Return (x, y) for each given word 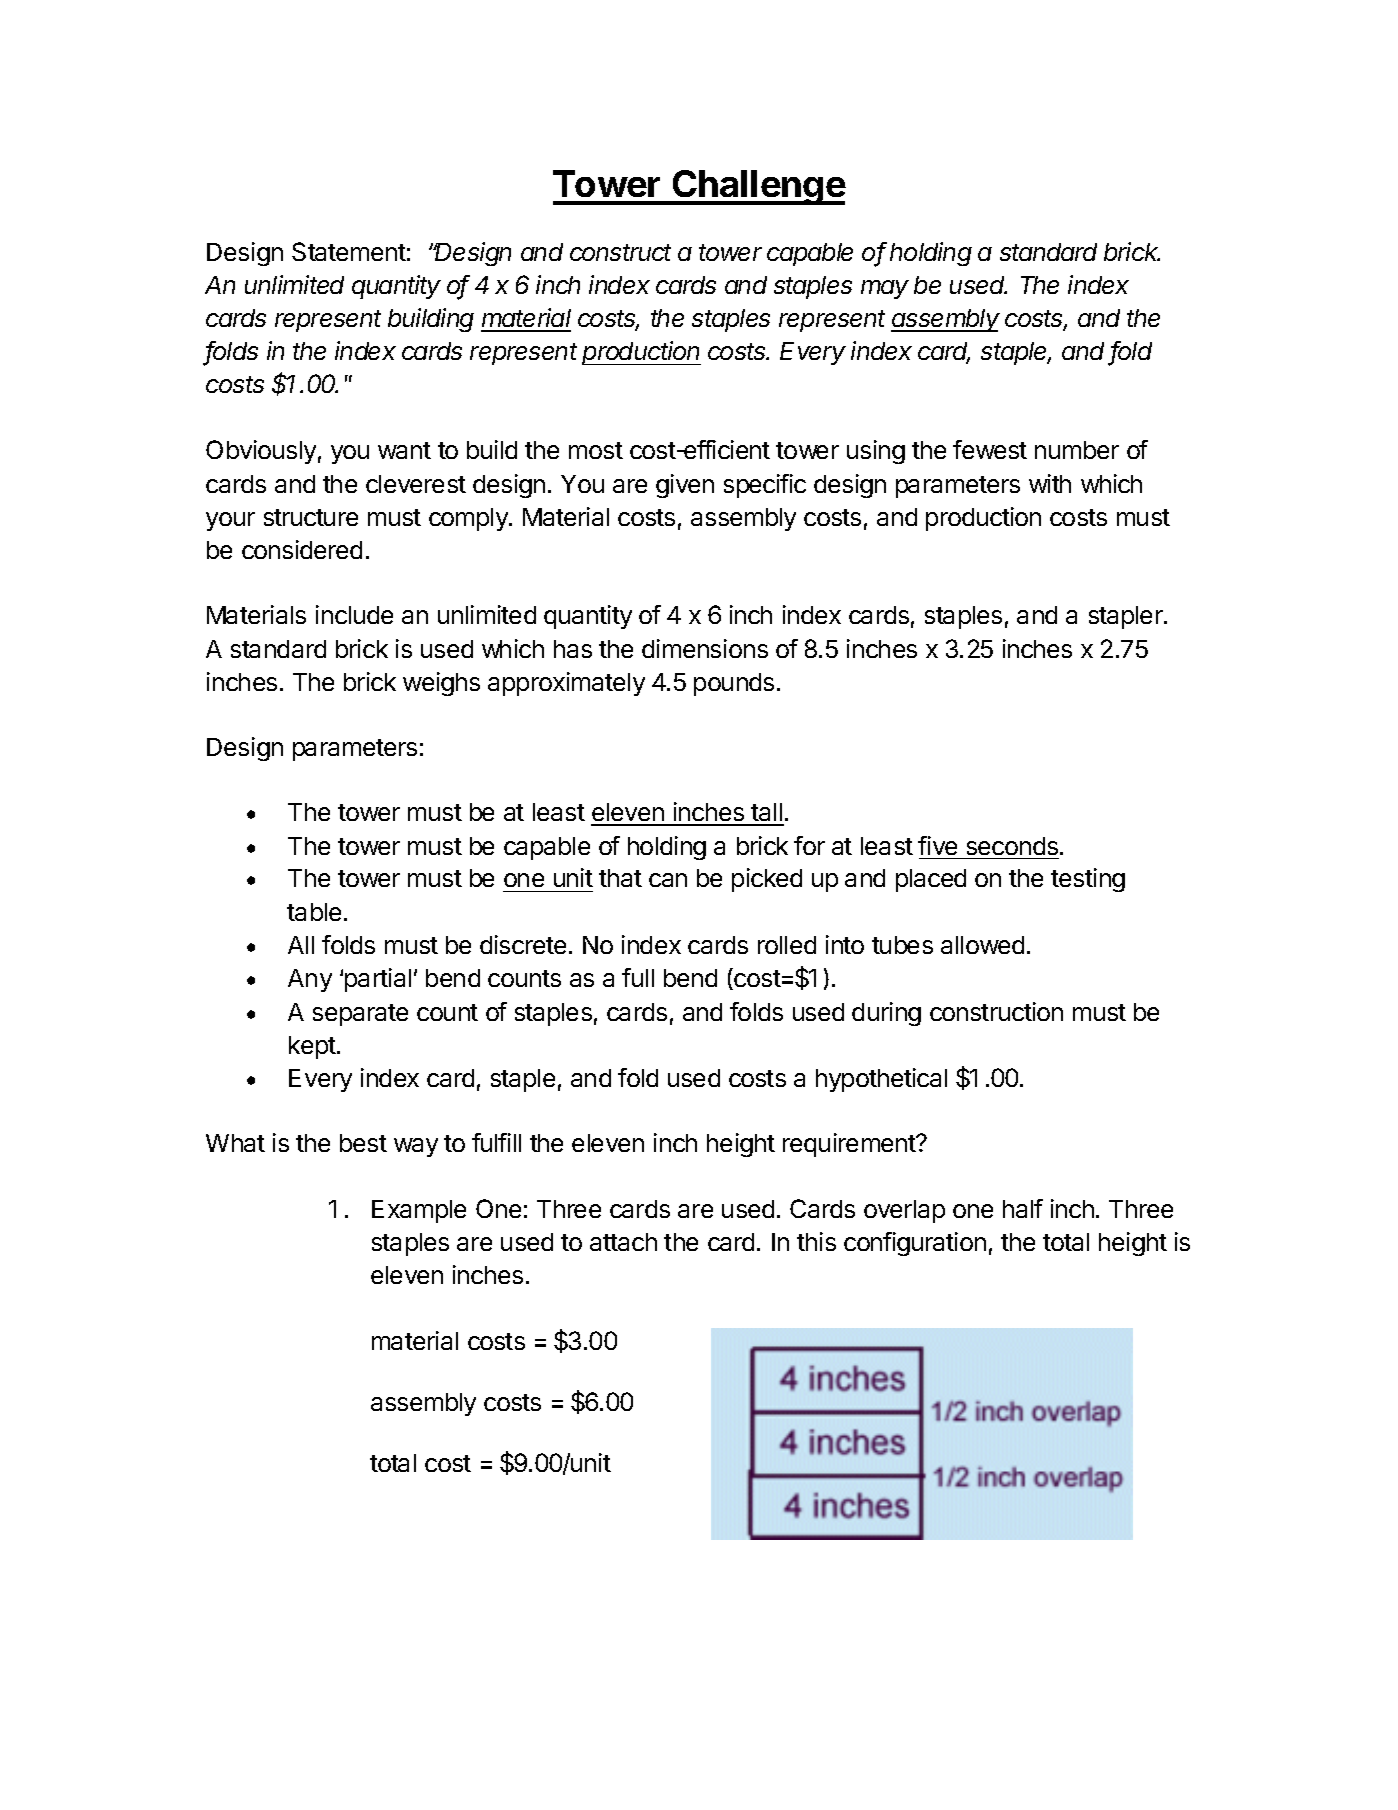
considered (302, 549)
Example (419, 1211)
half (1023, 1208)
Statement (349, 251)
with (1050, 483)
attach (623, 1242)
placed (931, 880)
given (685, 486)
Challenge (758, 187)
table (314, 912)
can (668, 880)
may (885, 289)
